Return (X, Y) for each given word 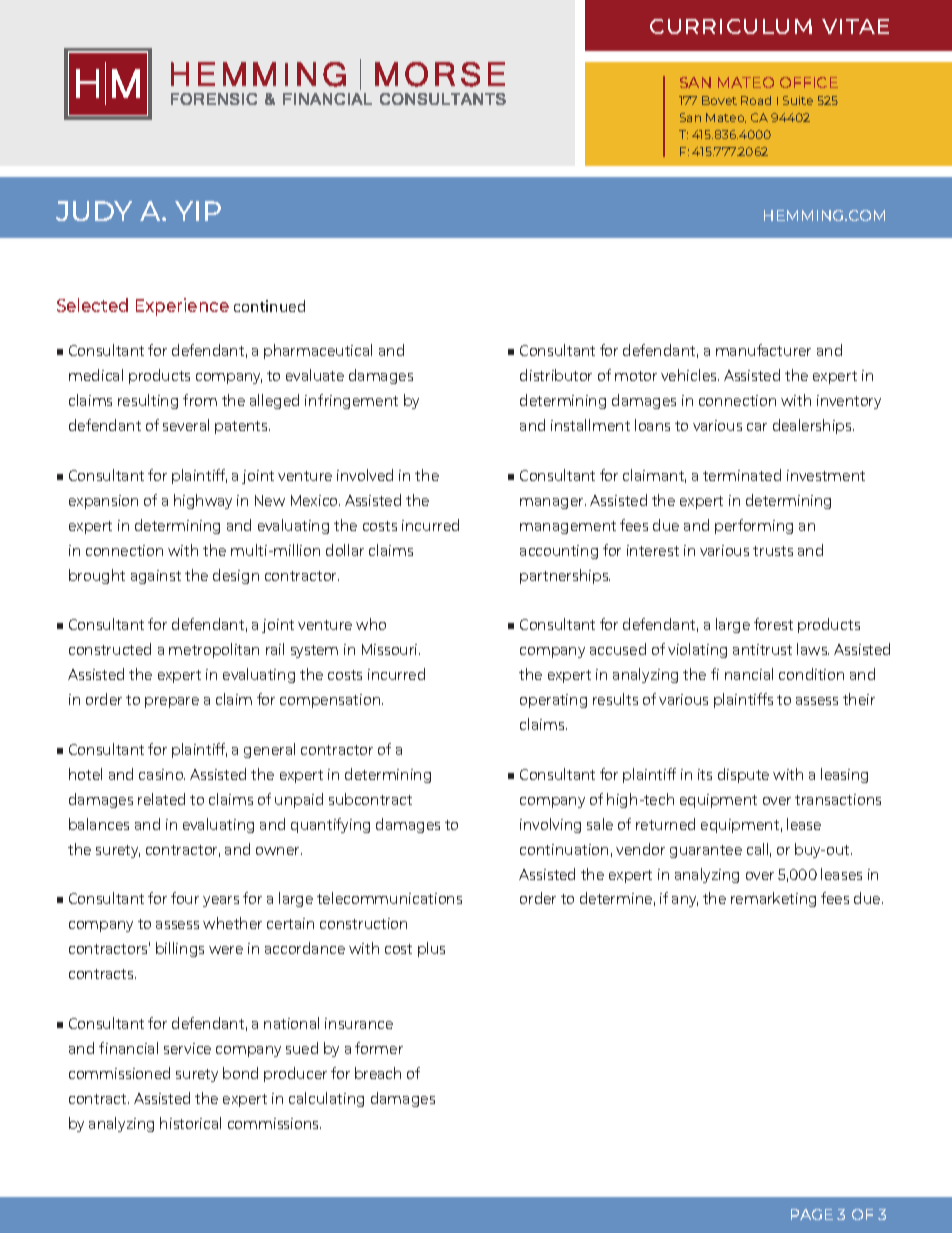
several (186, 425)
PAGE (812, 1214)
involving (550, 825)
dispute (743, 775)
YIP (198, 211)
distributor (556, 375)
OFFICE (809, 82)
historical (190, 1123)
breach (378, 1073)
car (757, 427)
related (161, 799)
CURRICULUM (731, 26)
